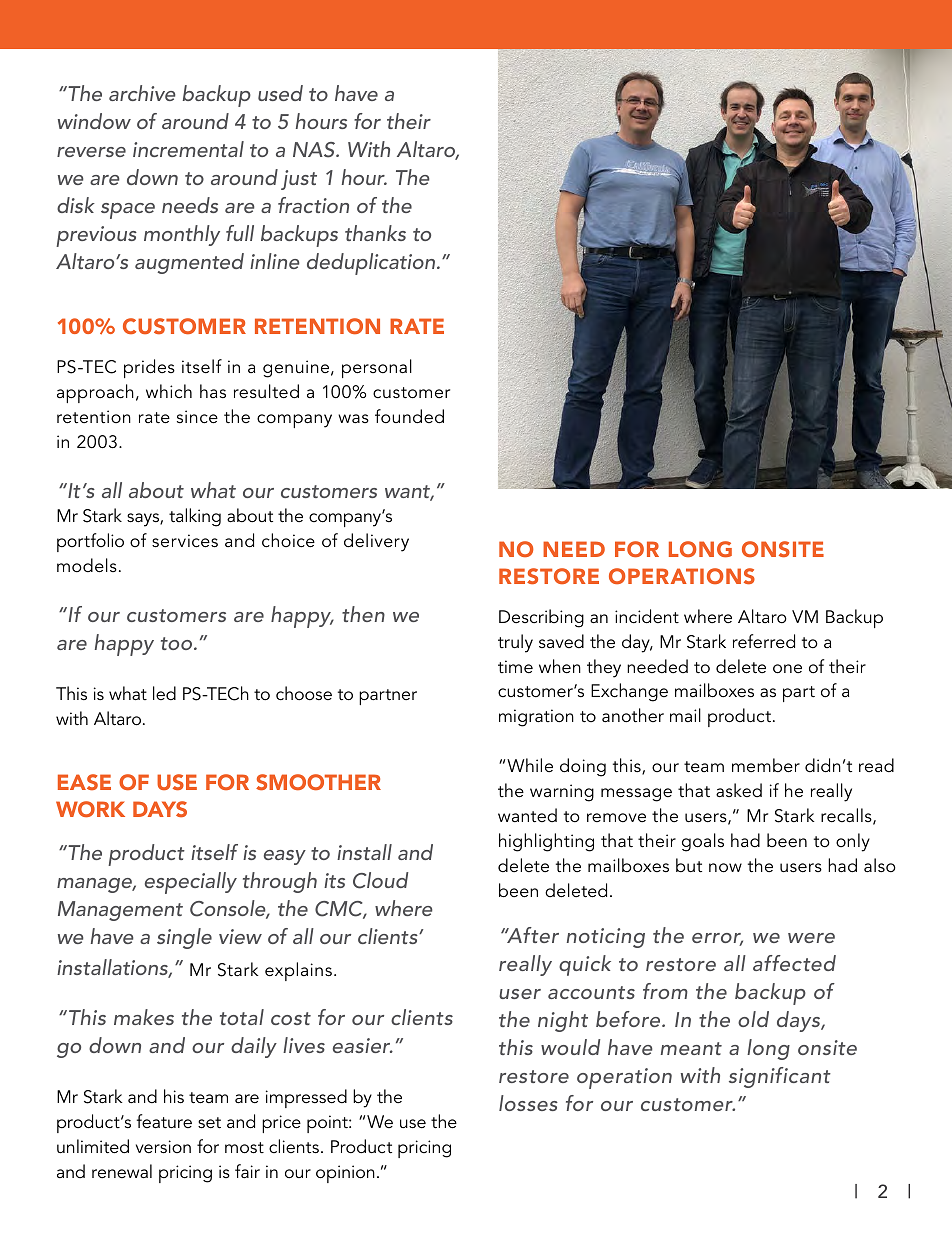  What do you see at coordinates (188, 149) in the screenshot?
I see `incremental` at bounding box center [188, 149].
